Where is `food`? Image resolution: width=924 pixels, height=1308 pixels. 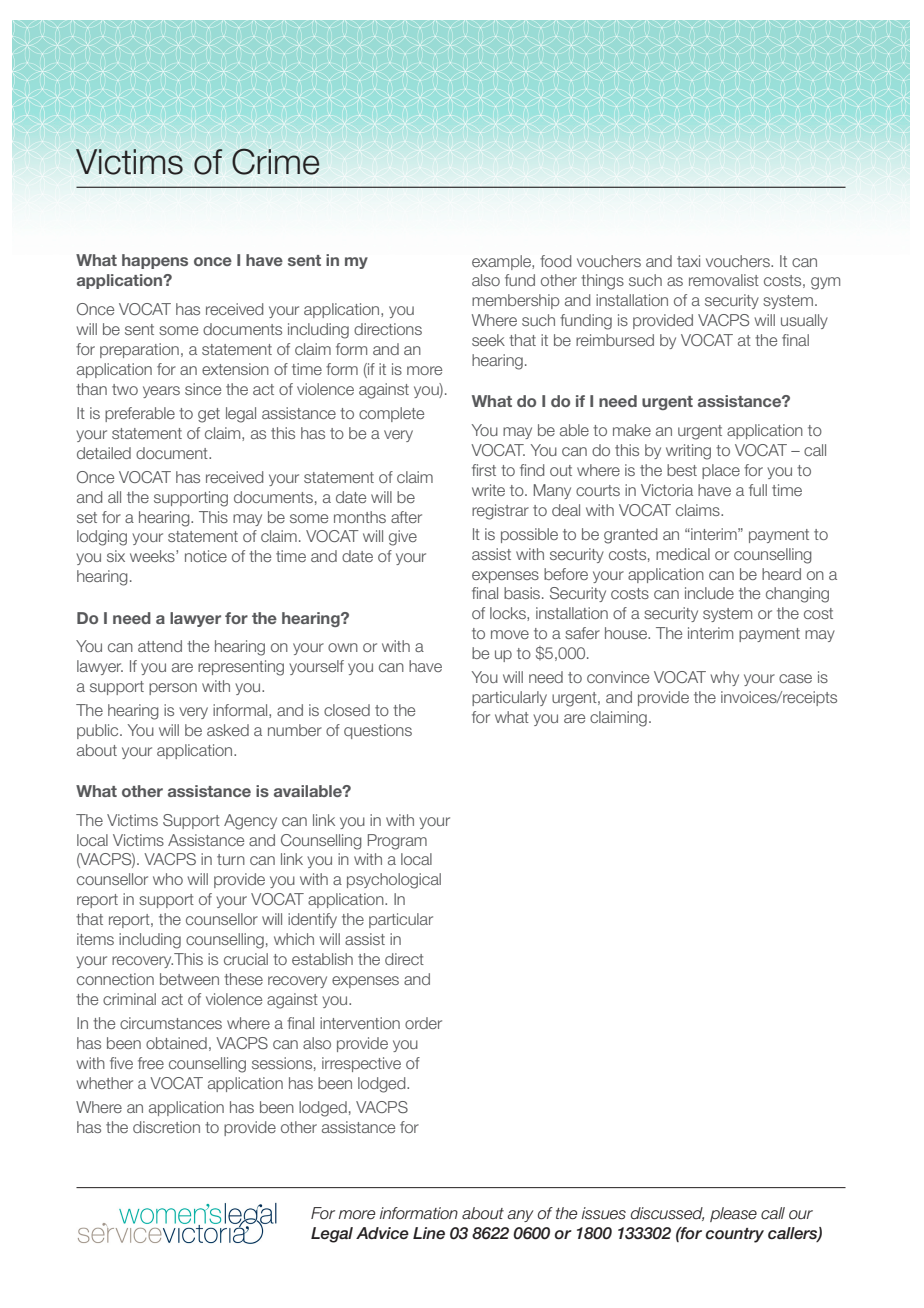
food is located at coordinates (555, 261).
